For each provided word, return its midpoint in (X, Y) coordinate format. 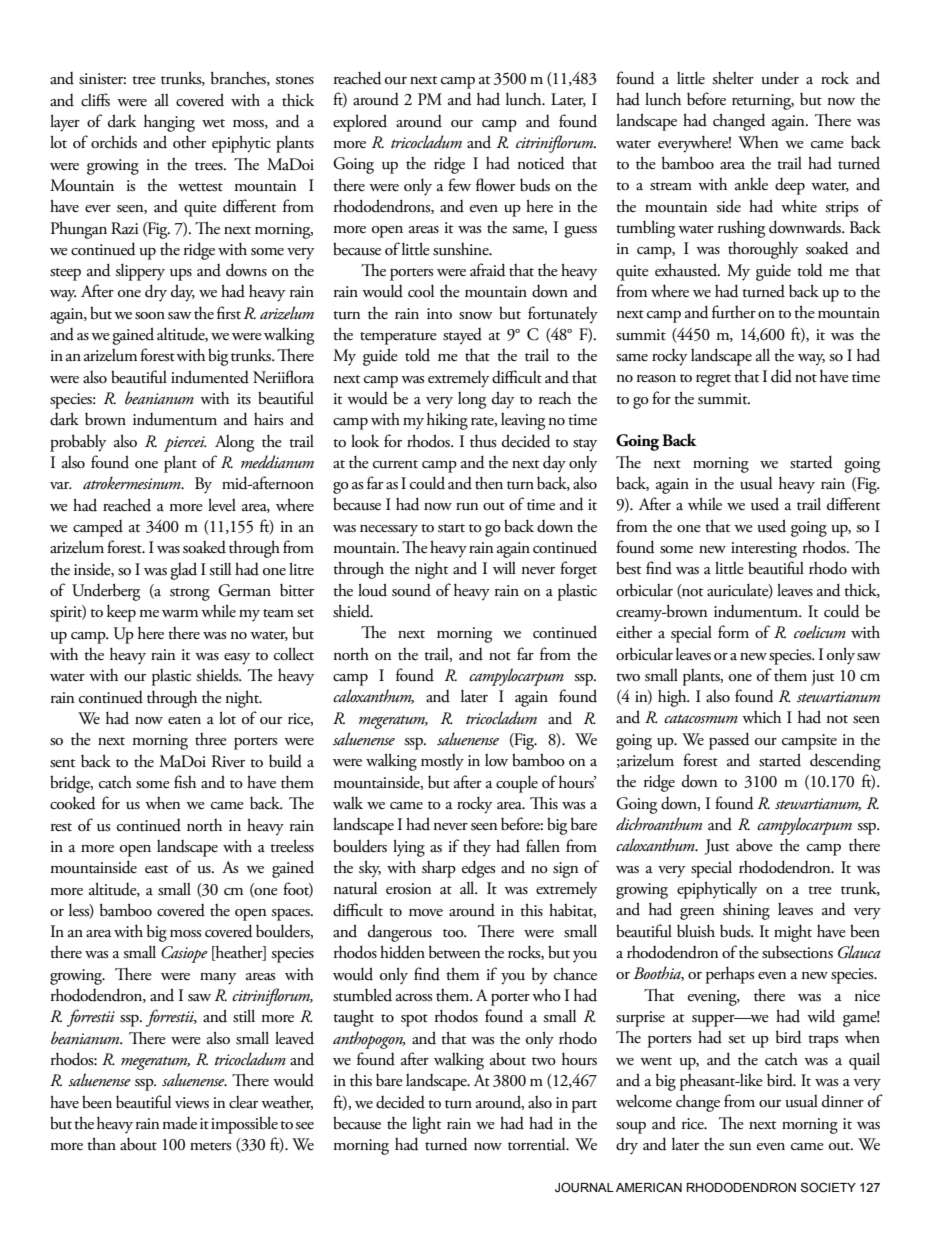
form (733, 632)
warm (180, 613)
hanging (169, 123)
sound (411, 590)
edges (478, 869)
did (781, 376)
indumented (210, 377)
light (426, 1125)
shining (746, 911)
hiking (447, 421)
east (156, 869)
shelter (733, 78)
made (179, 1123)
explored (360, 123)
